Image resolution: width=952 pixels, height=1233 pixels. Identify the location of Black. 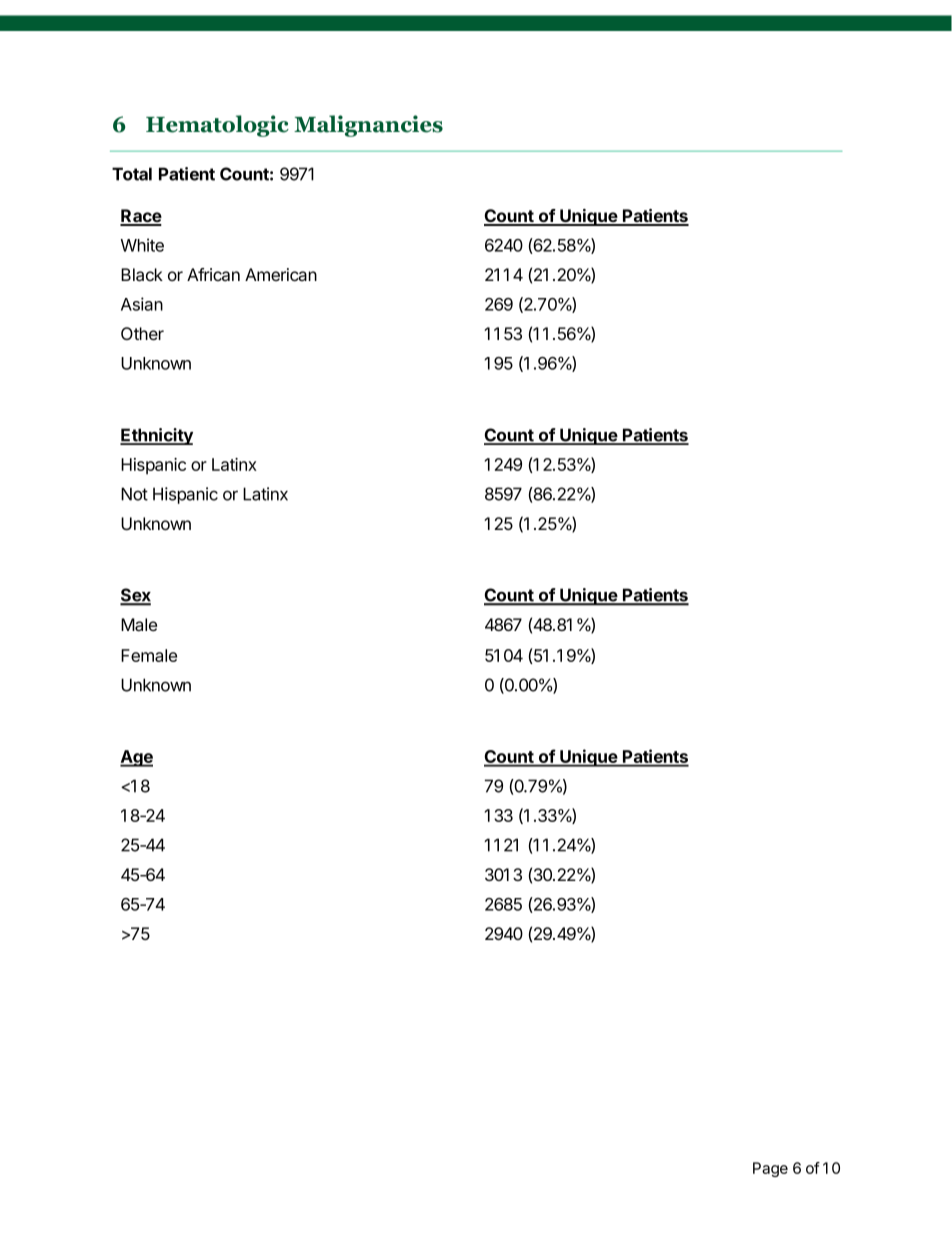
(142, 275).
